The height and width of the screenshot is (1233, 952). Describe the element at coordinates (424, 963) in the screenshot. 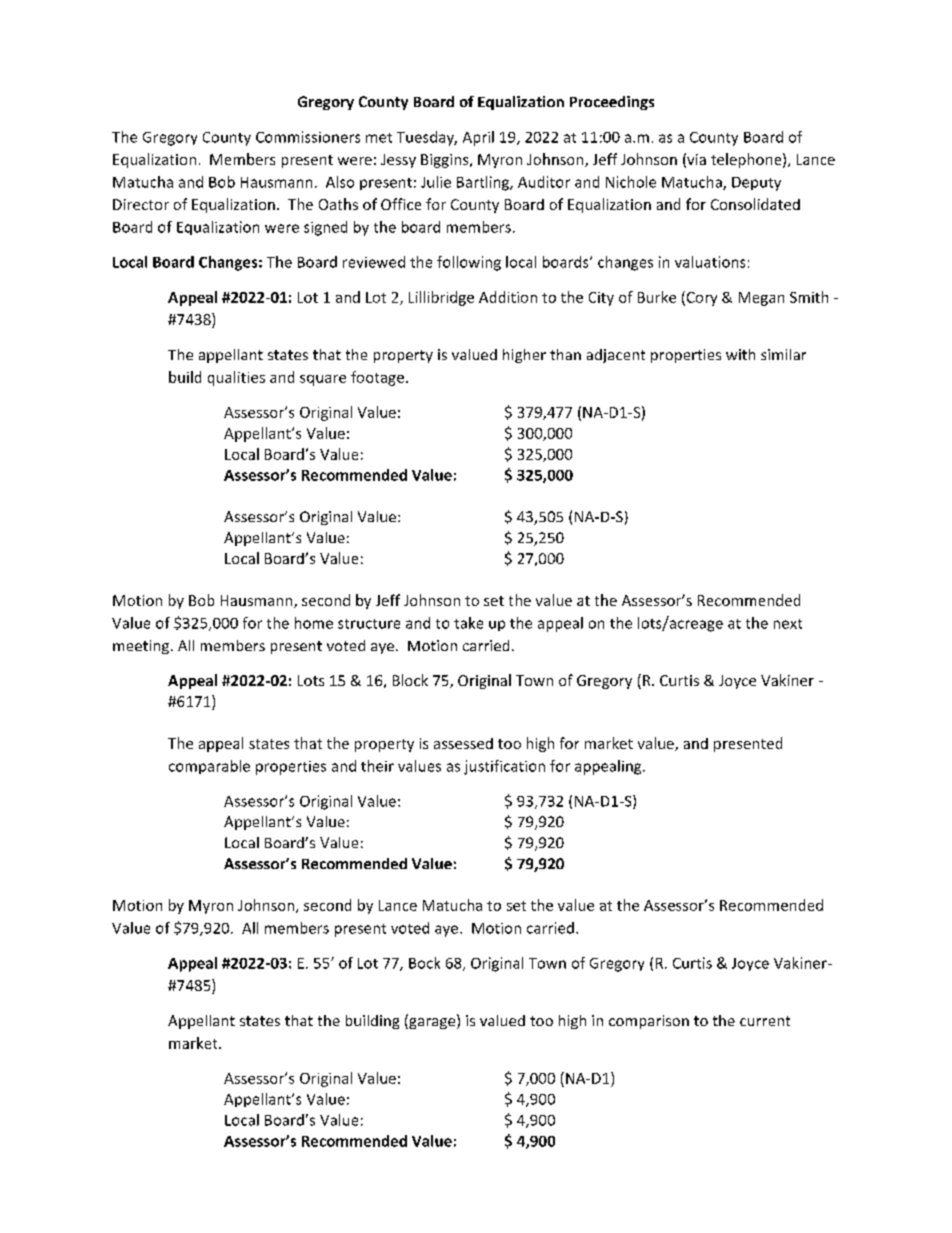

I see `Bock` at that location.
